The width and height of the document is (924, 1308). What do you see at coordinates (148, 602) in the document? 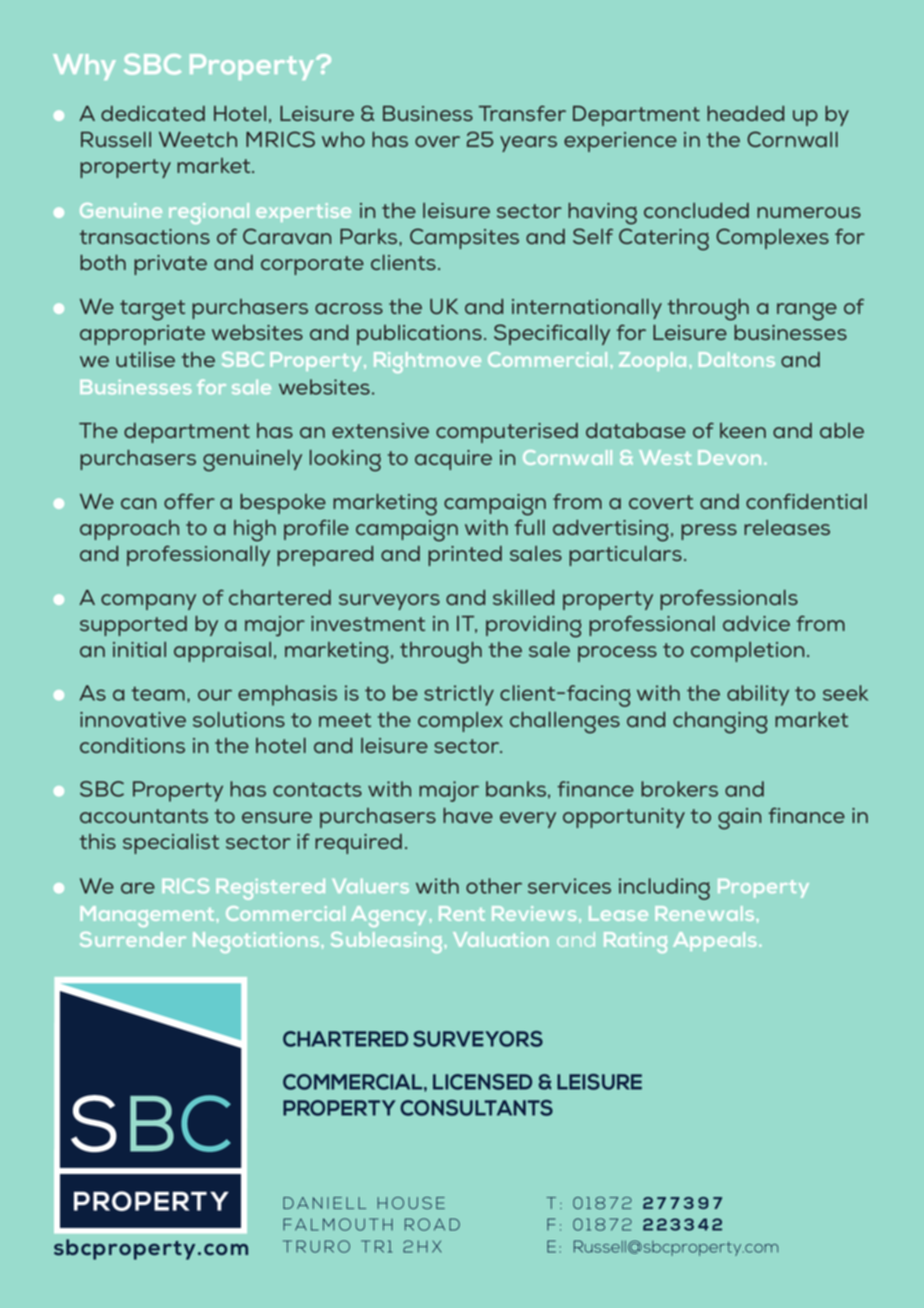
I see `company` at bounding box center [148, 602].
